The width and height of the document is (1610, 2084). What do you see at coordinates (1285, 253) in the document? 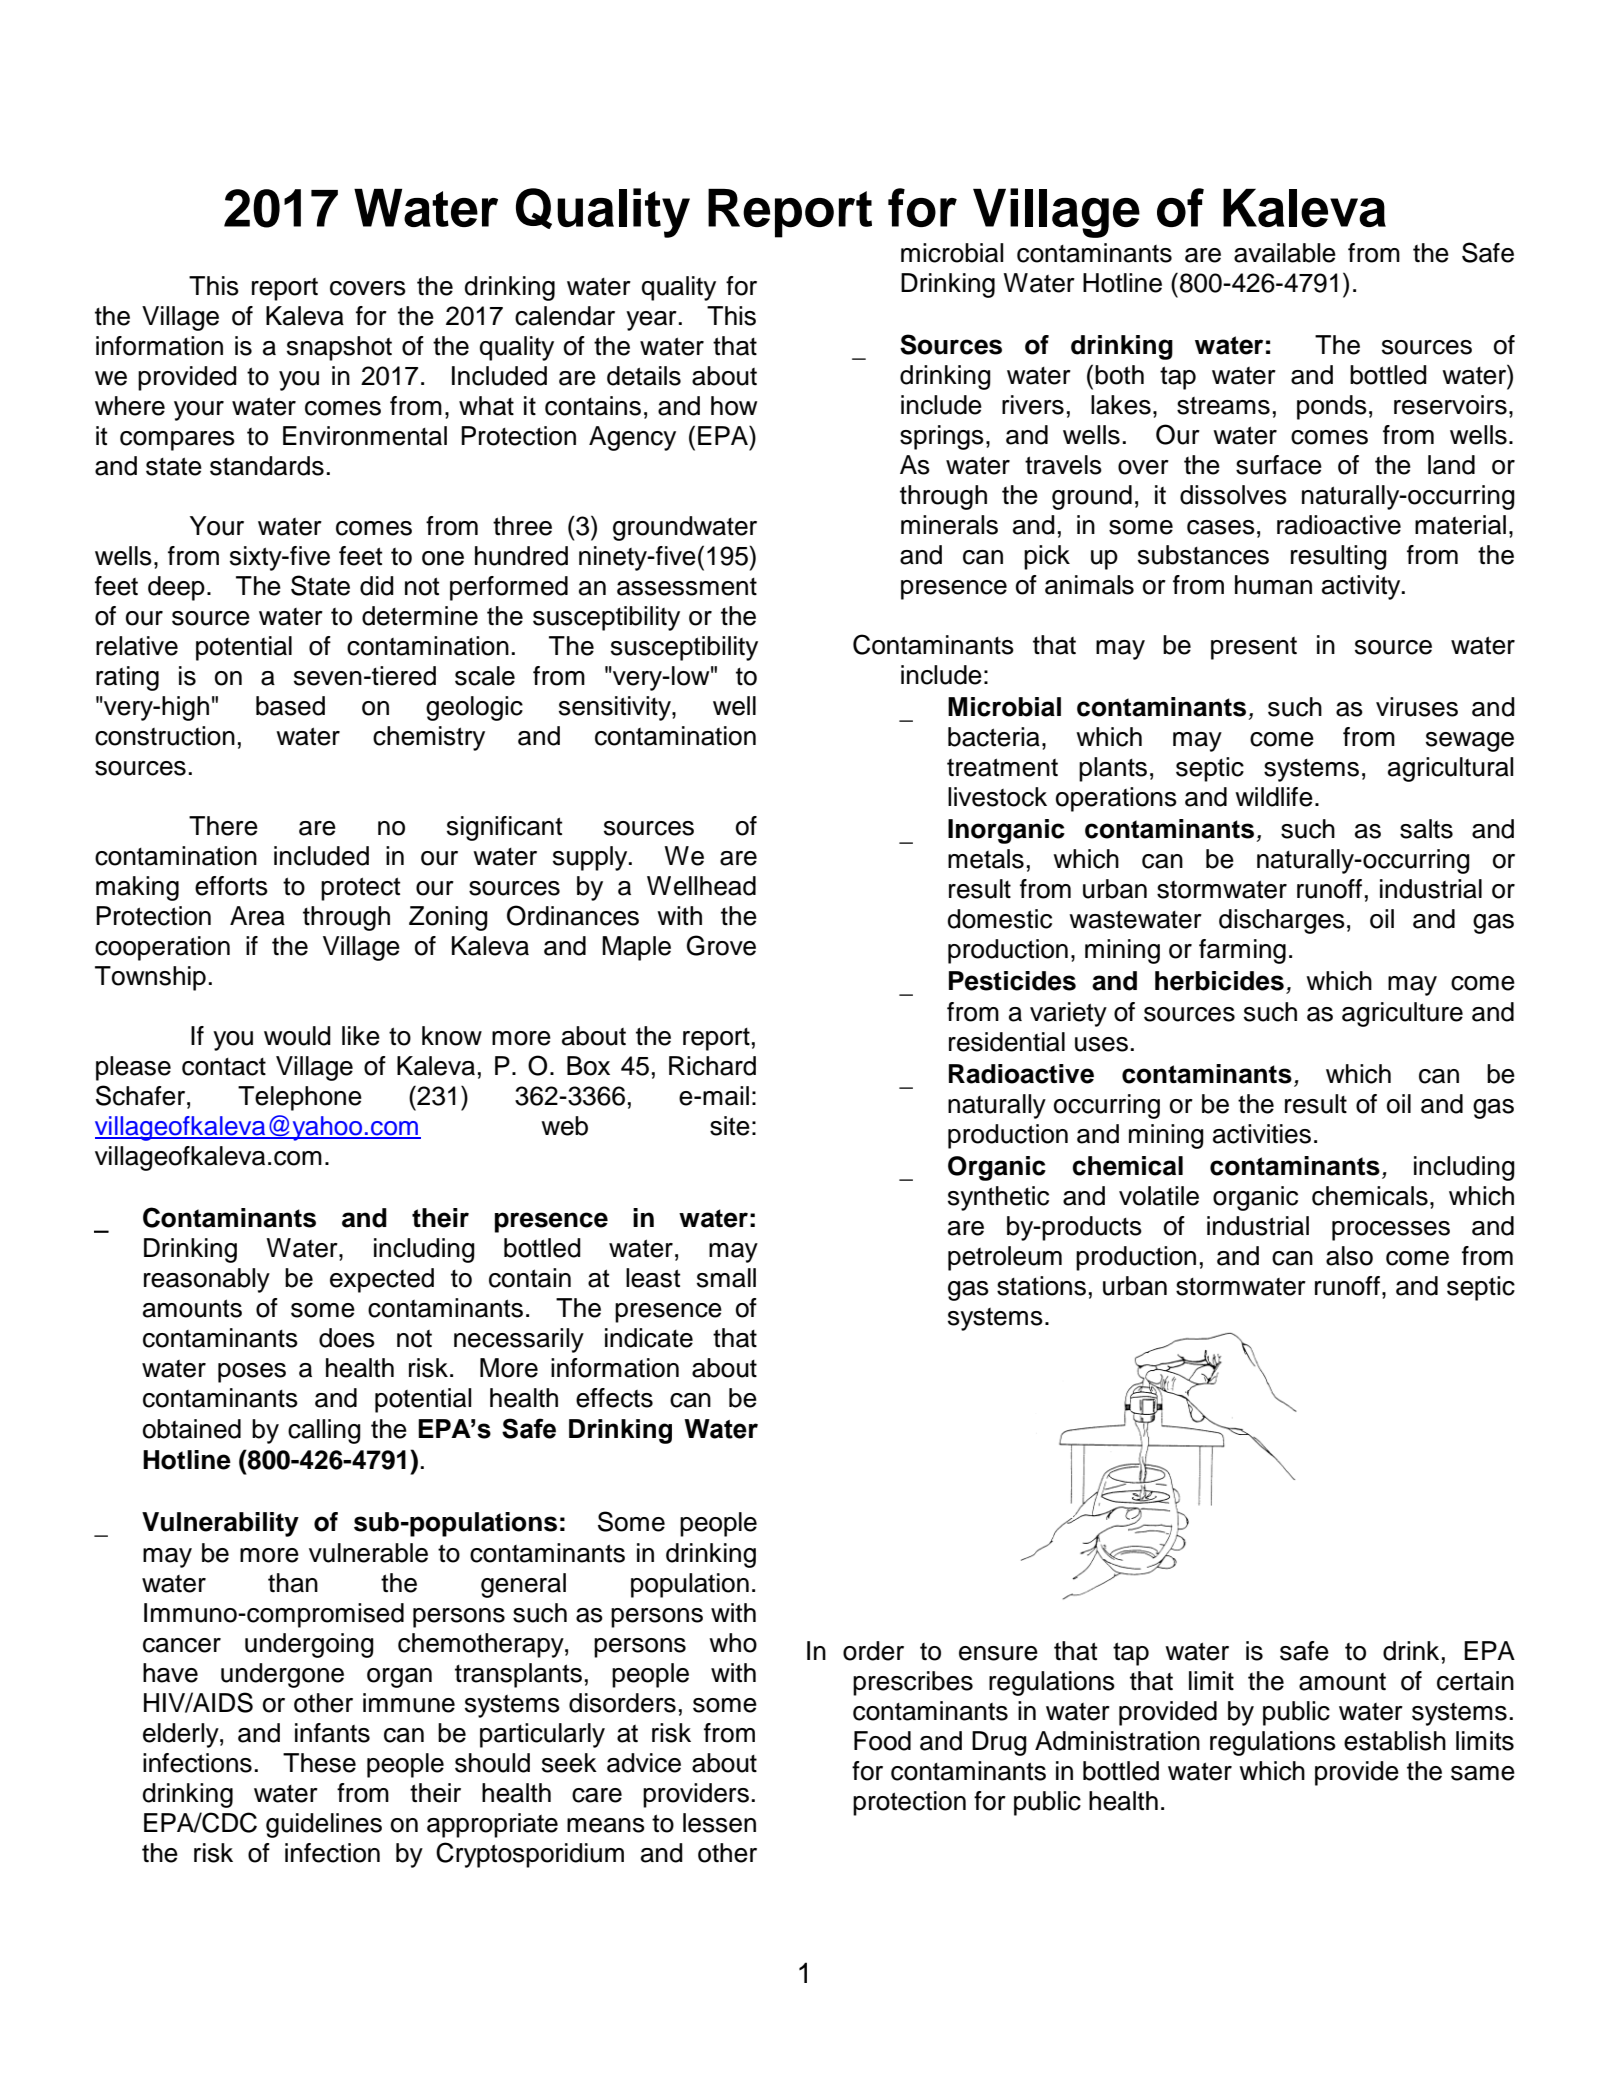
I see `available` at bounding box center [1285, 253].
